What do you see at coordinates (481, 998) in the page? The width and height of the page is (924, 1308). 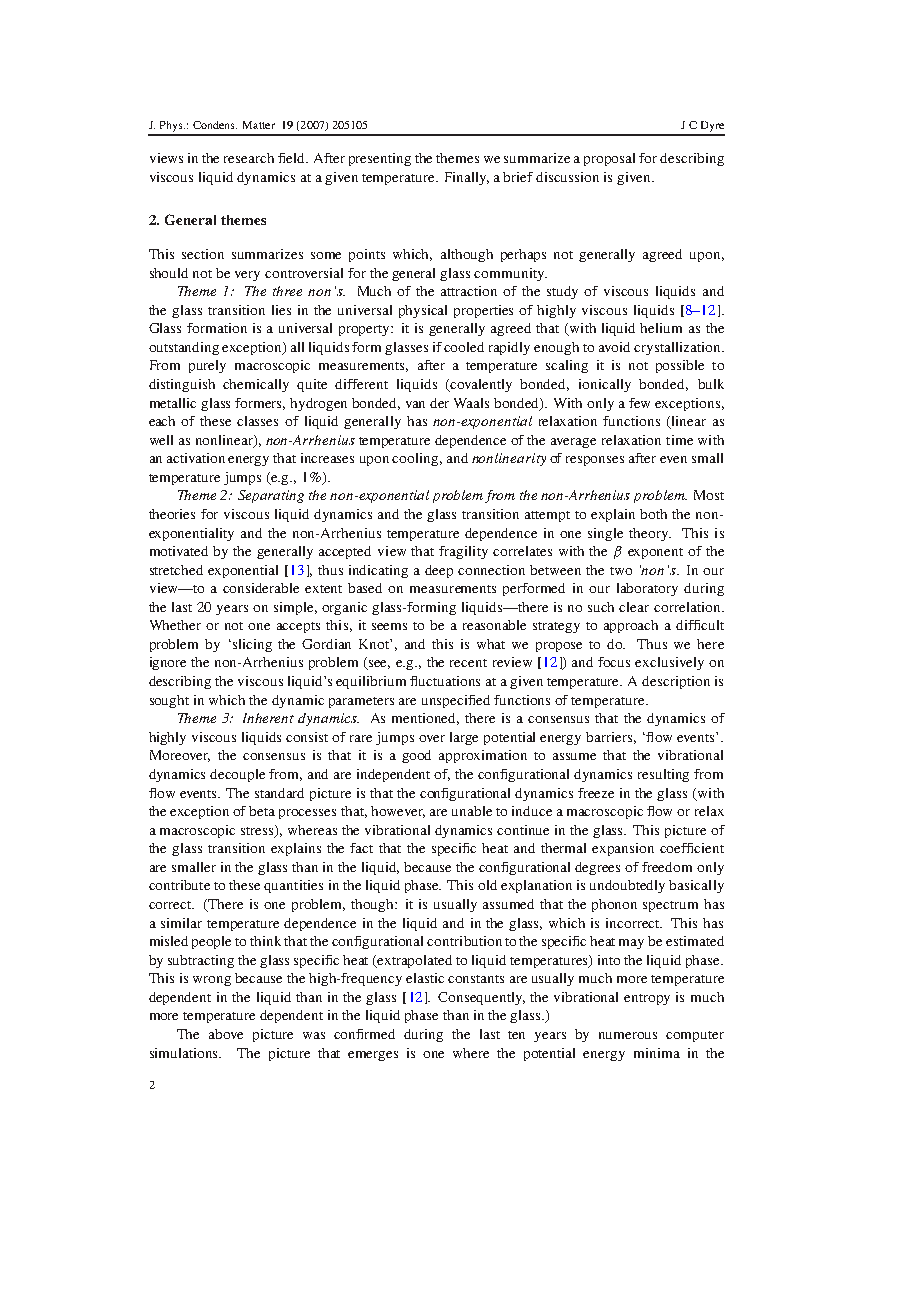 I see `Consequently` at bounding box center [481, 998].
